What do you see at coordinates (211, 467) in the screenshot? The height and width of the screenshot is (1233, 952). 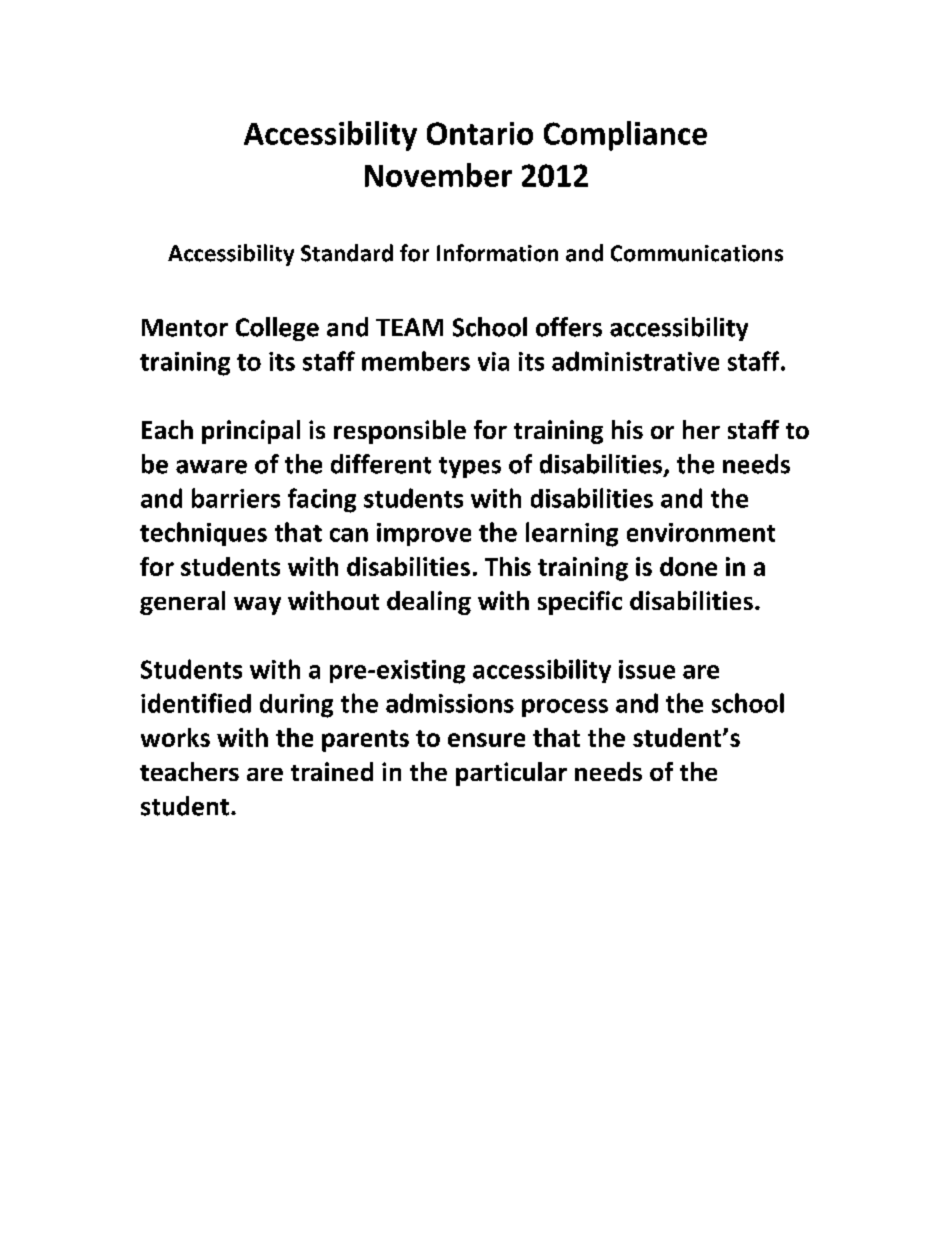 I see `aware` at bounding box center [211, 467].
